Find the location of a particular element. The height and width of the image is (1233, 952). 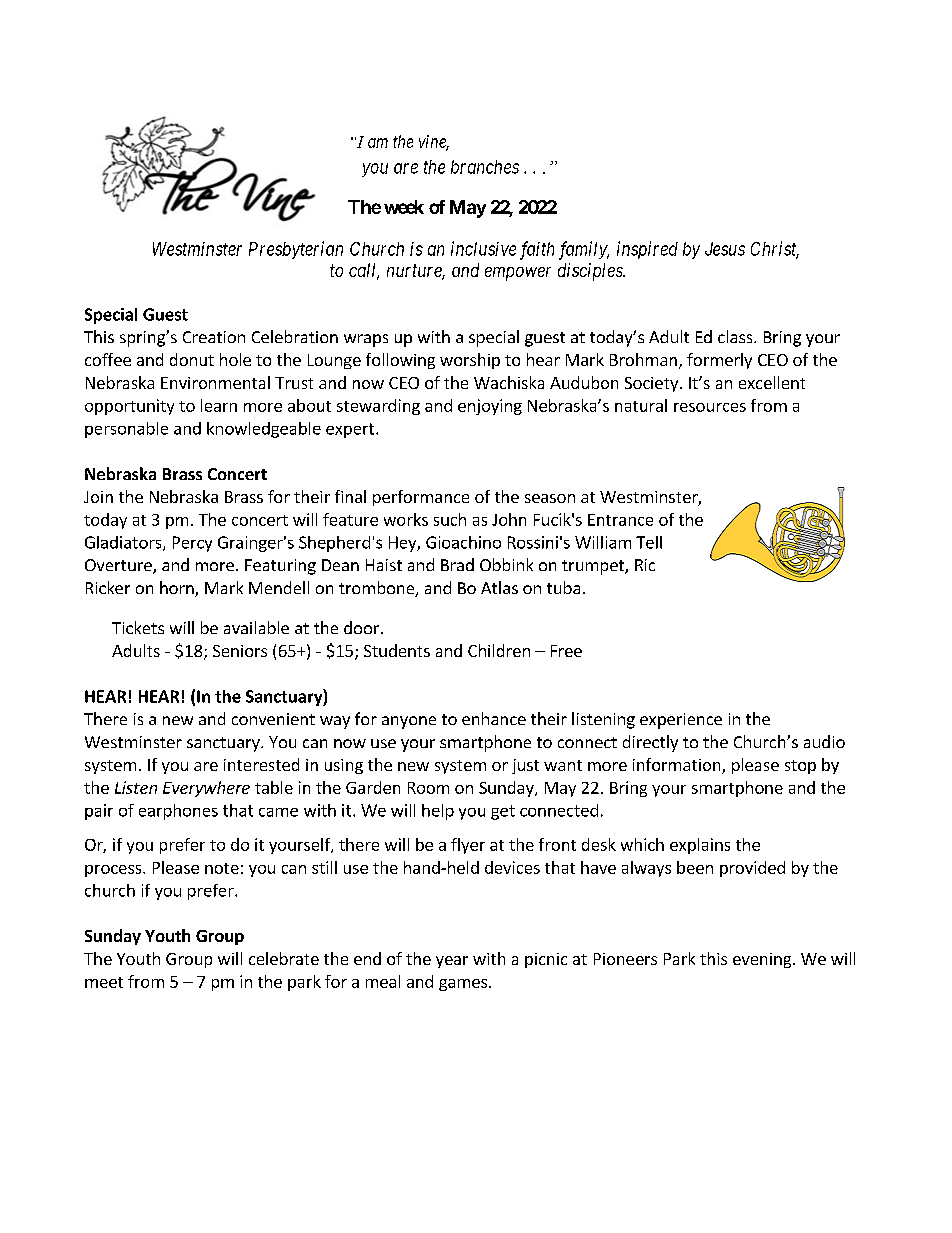

Jesus is located at coordinates (725, 249).
